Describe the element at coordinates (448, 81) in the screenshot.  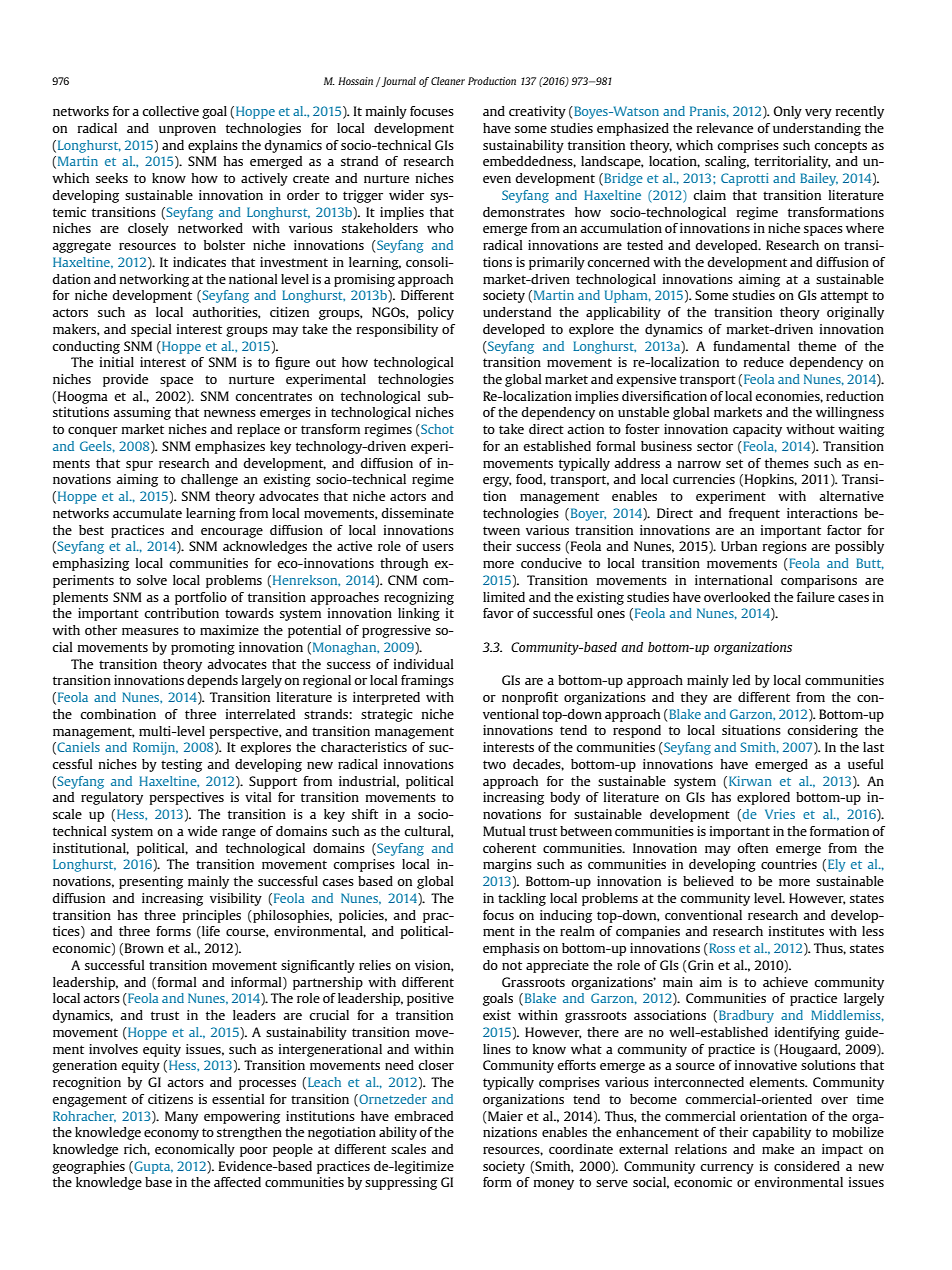
I see `Cleaner` at that location.
